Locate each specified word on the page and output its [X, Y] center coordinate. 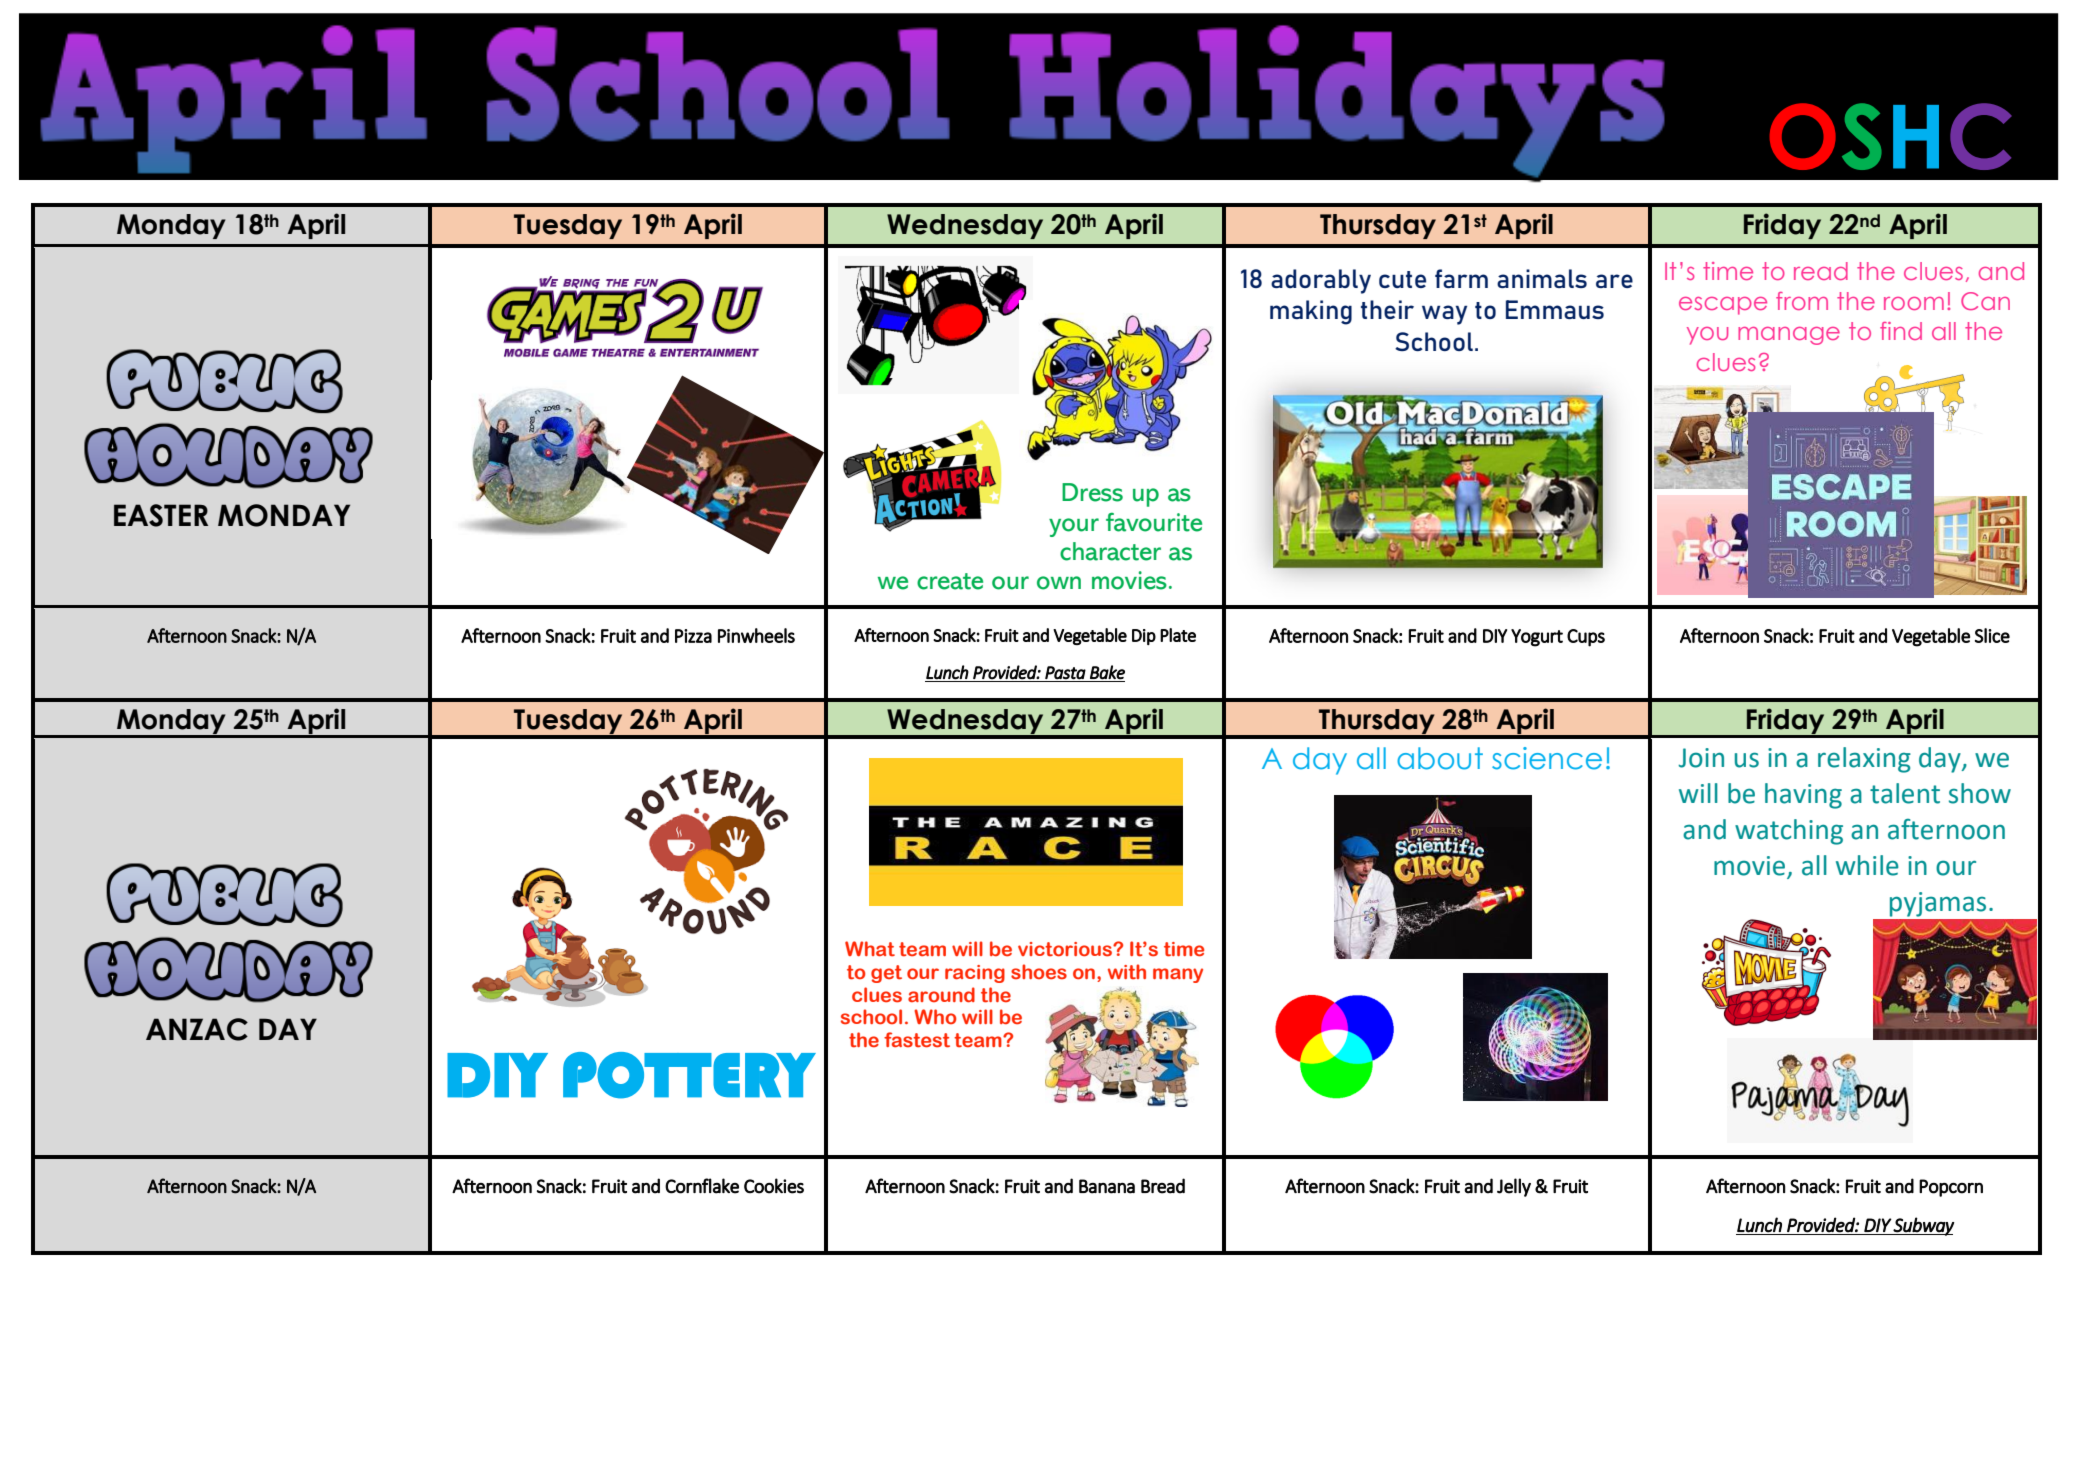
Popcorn [1951, 1188]
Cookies [774, 1186]
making [1311, 312]
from [1802, 301]
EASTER [161, 515]
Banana [1107, 1186]
